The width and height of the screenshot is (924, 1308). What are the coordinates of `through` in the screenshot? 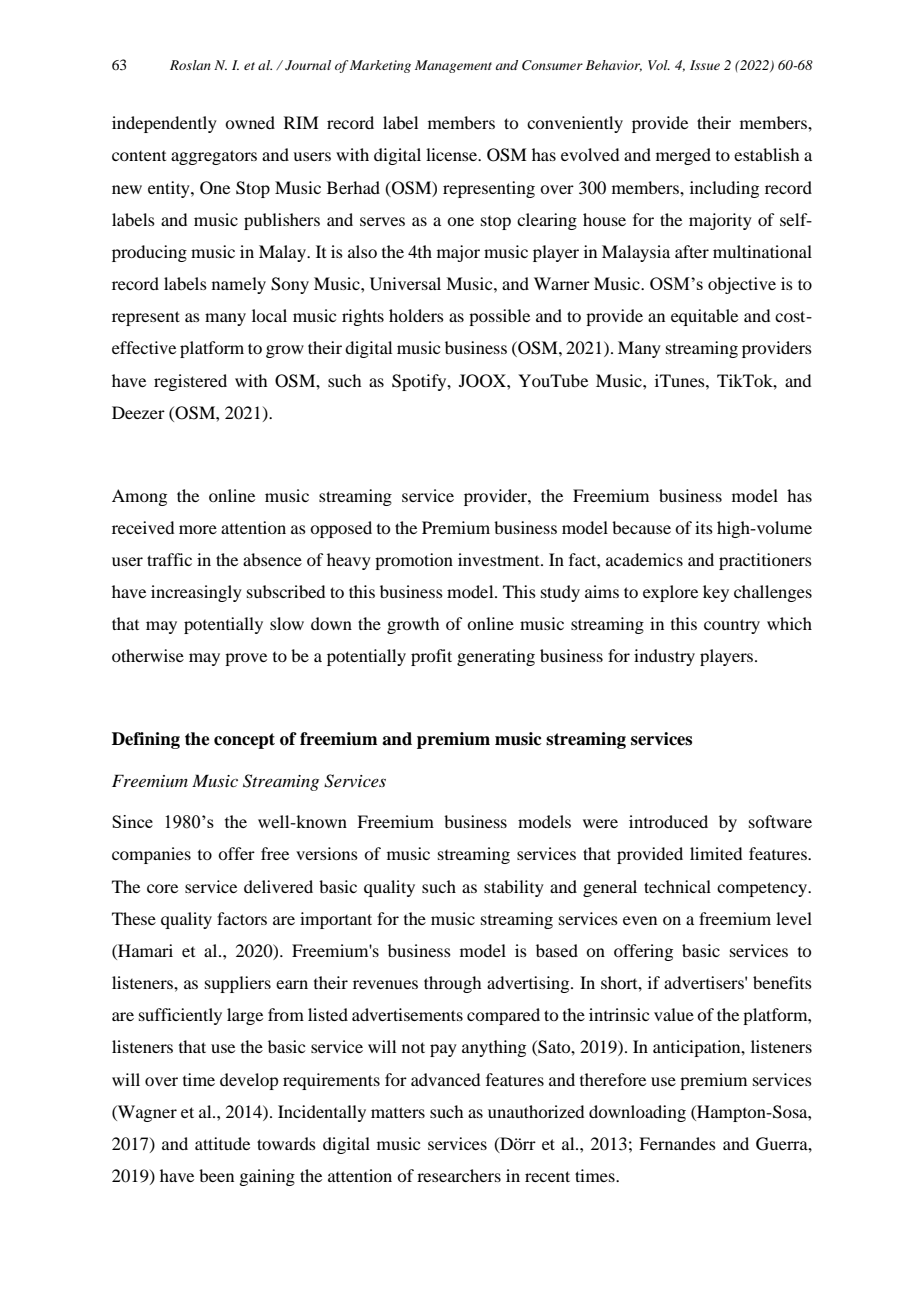 It's located at (452, 984).
